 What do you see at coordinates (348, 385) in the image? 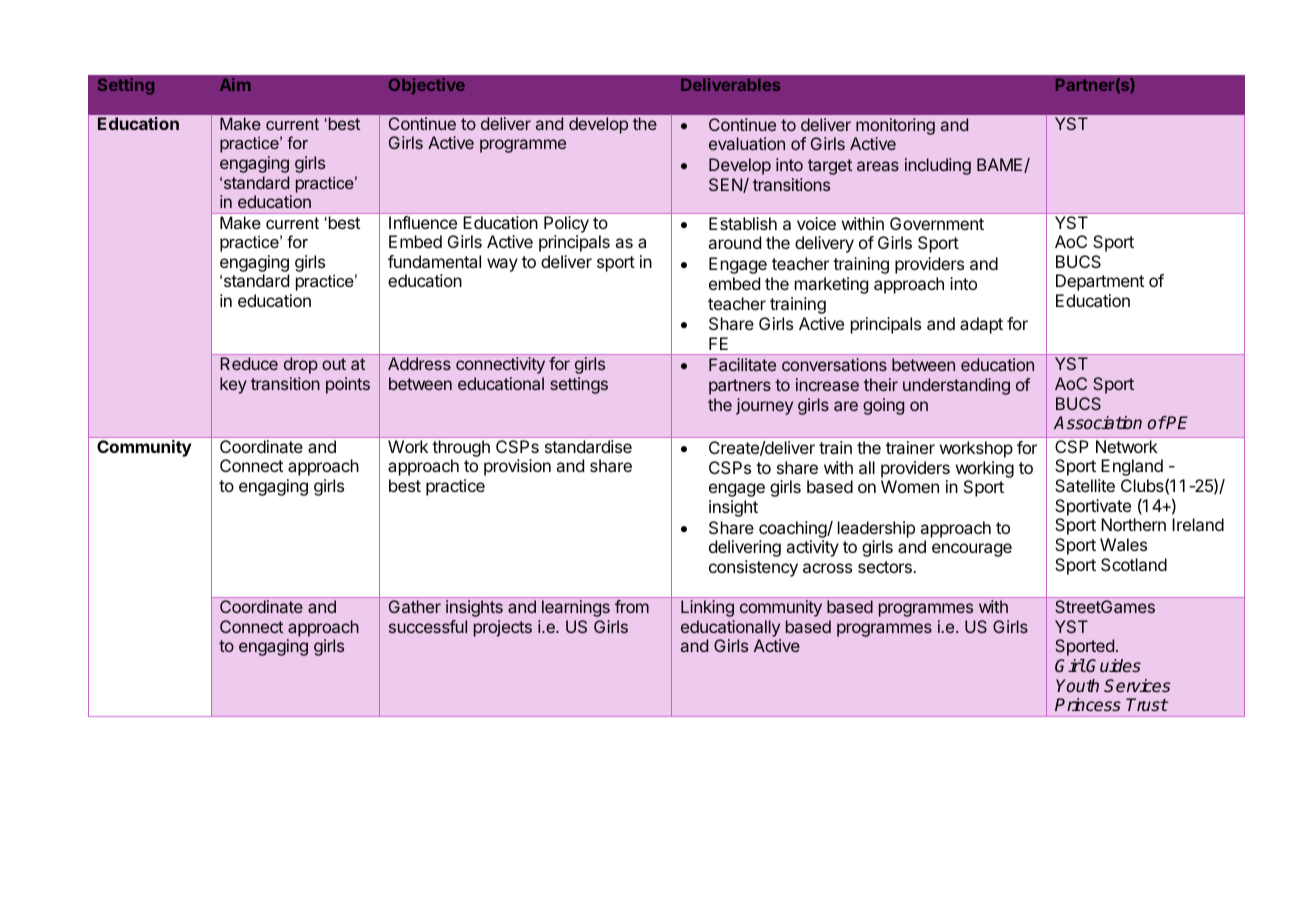
I see `points` at bounding box center [348, 385].
